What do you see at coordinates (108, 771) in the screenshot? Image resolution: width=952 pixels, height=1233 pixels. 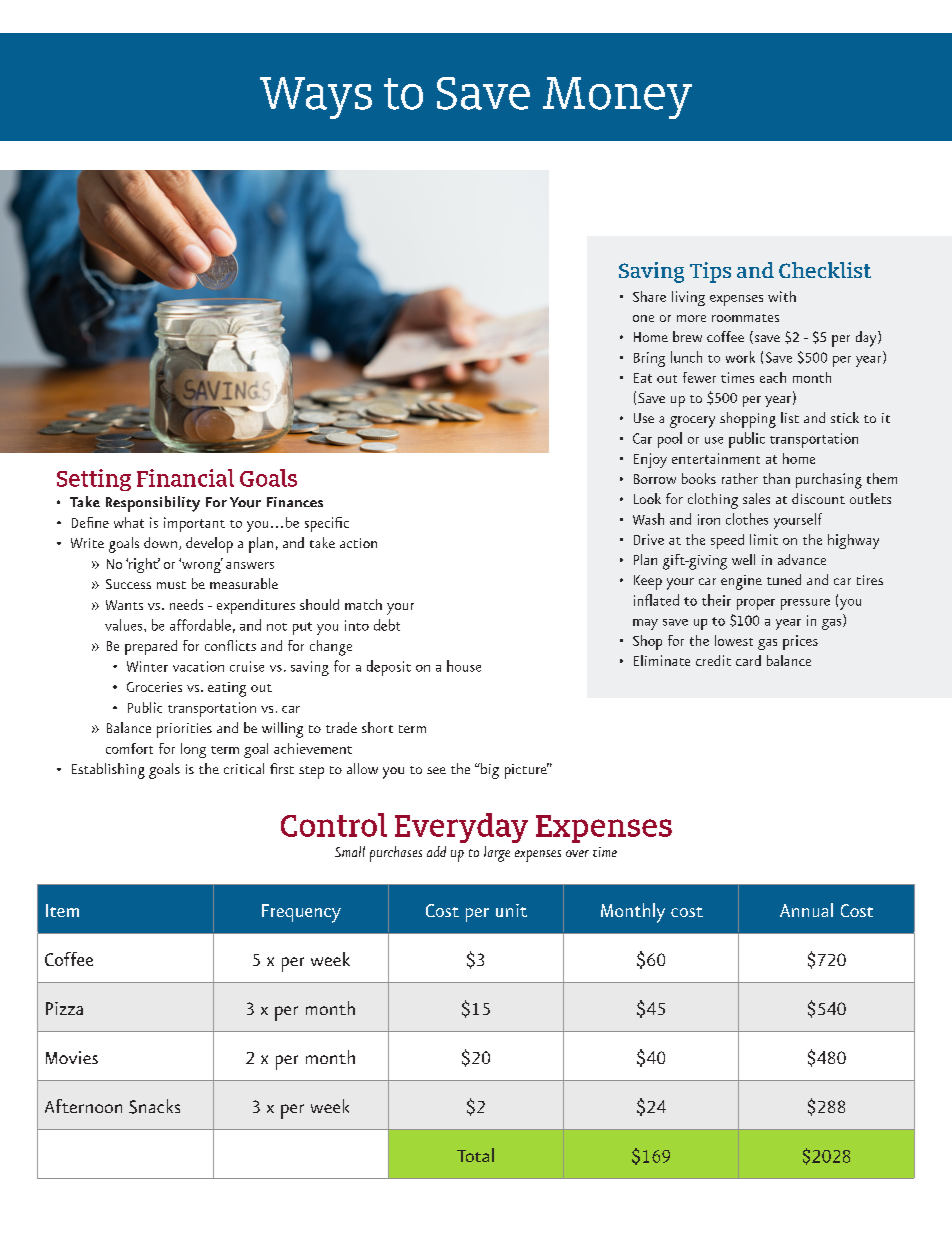 I see `Establishing` at bounding box center [108, 771].
